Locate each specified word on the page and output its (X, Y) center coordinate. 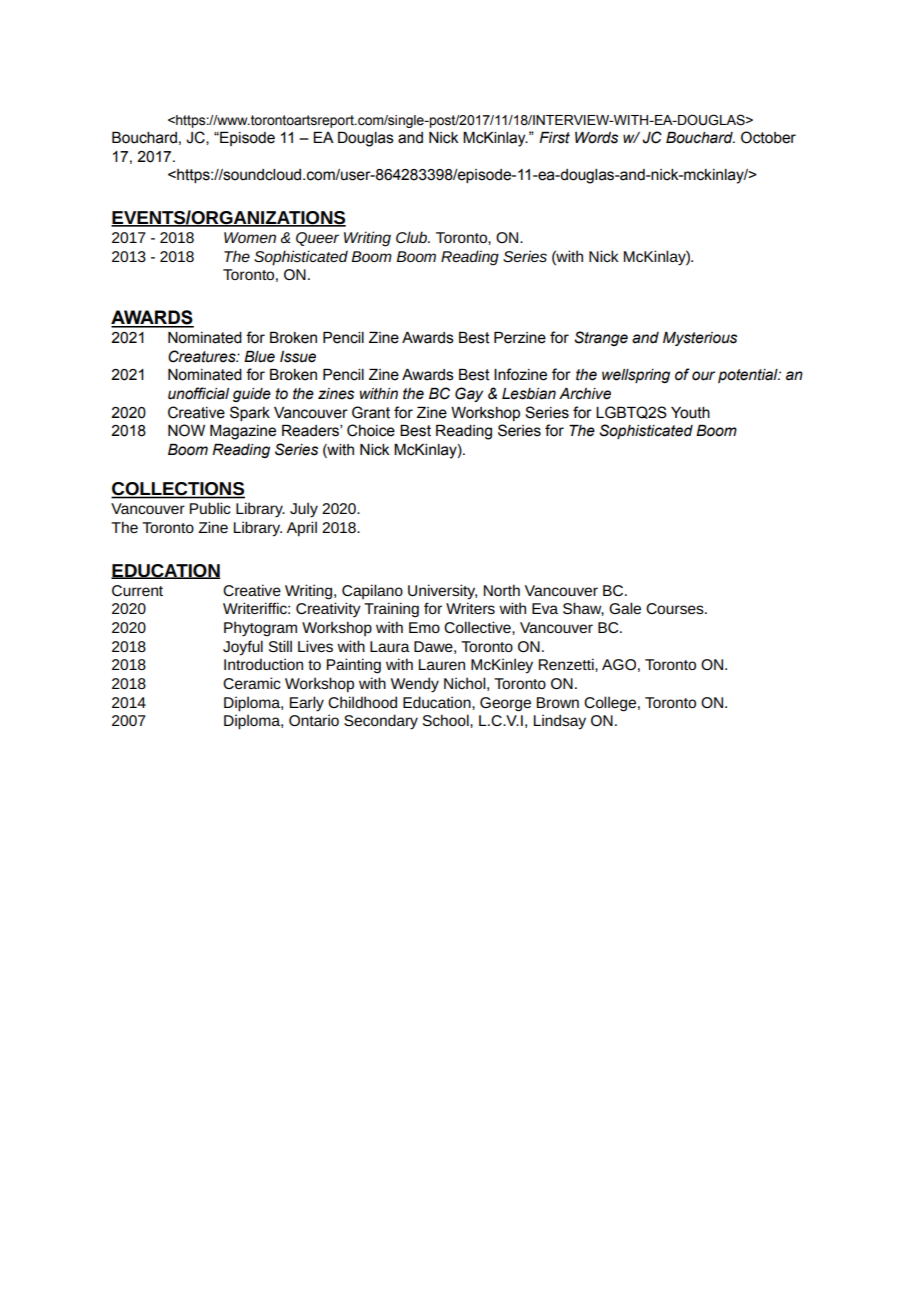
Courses (676, 608)
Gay (469, 394)
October (768, 137)
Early (307, 704)
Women (250, 237)
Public (210, 508)
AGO (619, 664)
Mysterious (700, 339)
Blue (259, 357)
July (304, 510)
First (554, 138)
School (447, 720)
